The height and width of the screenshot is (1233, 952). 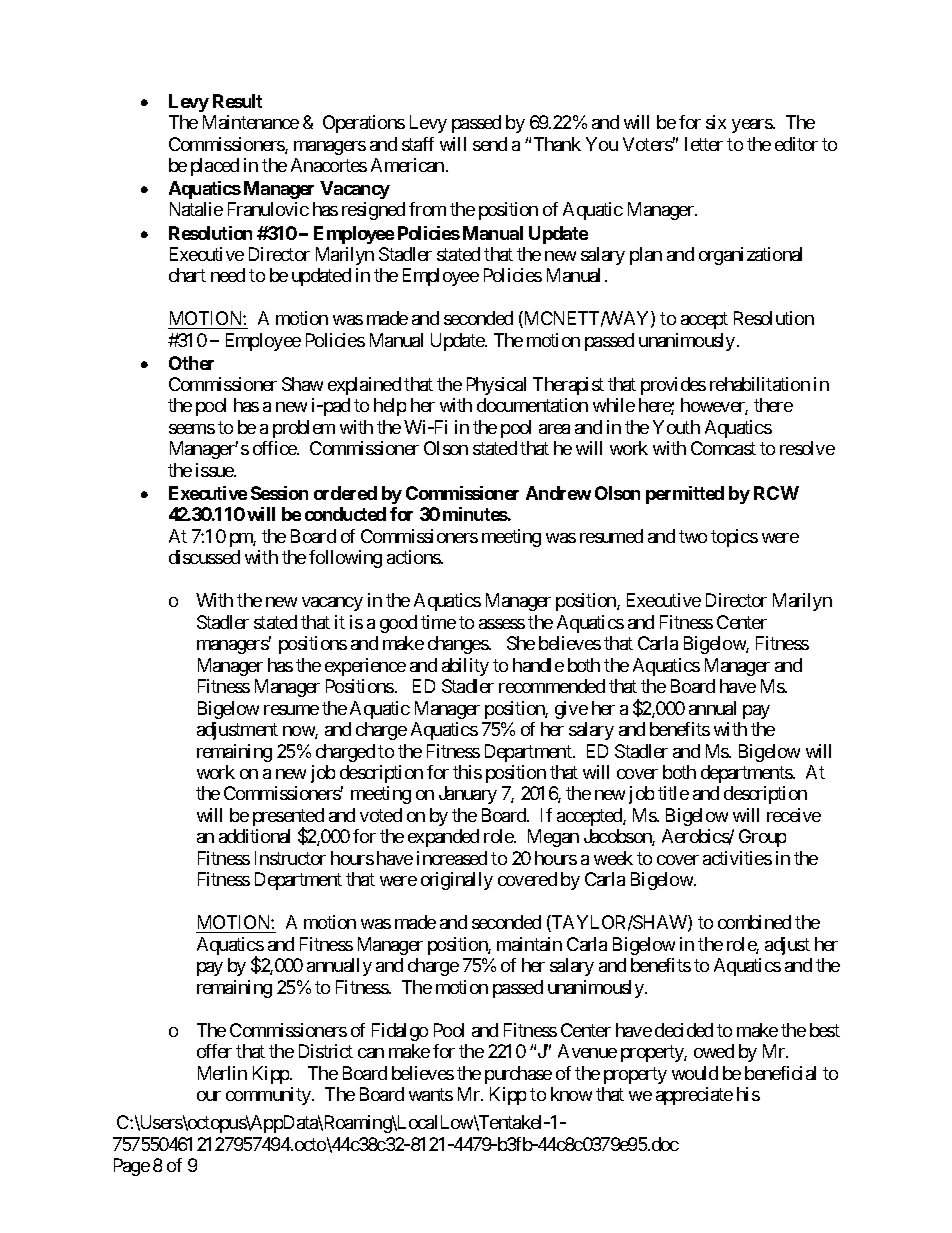 What do you see at coordinates (254, 836) in the screenshot?
I see `additional` at bounding box center [254, 836].
